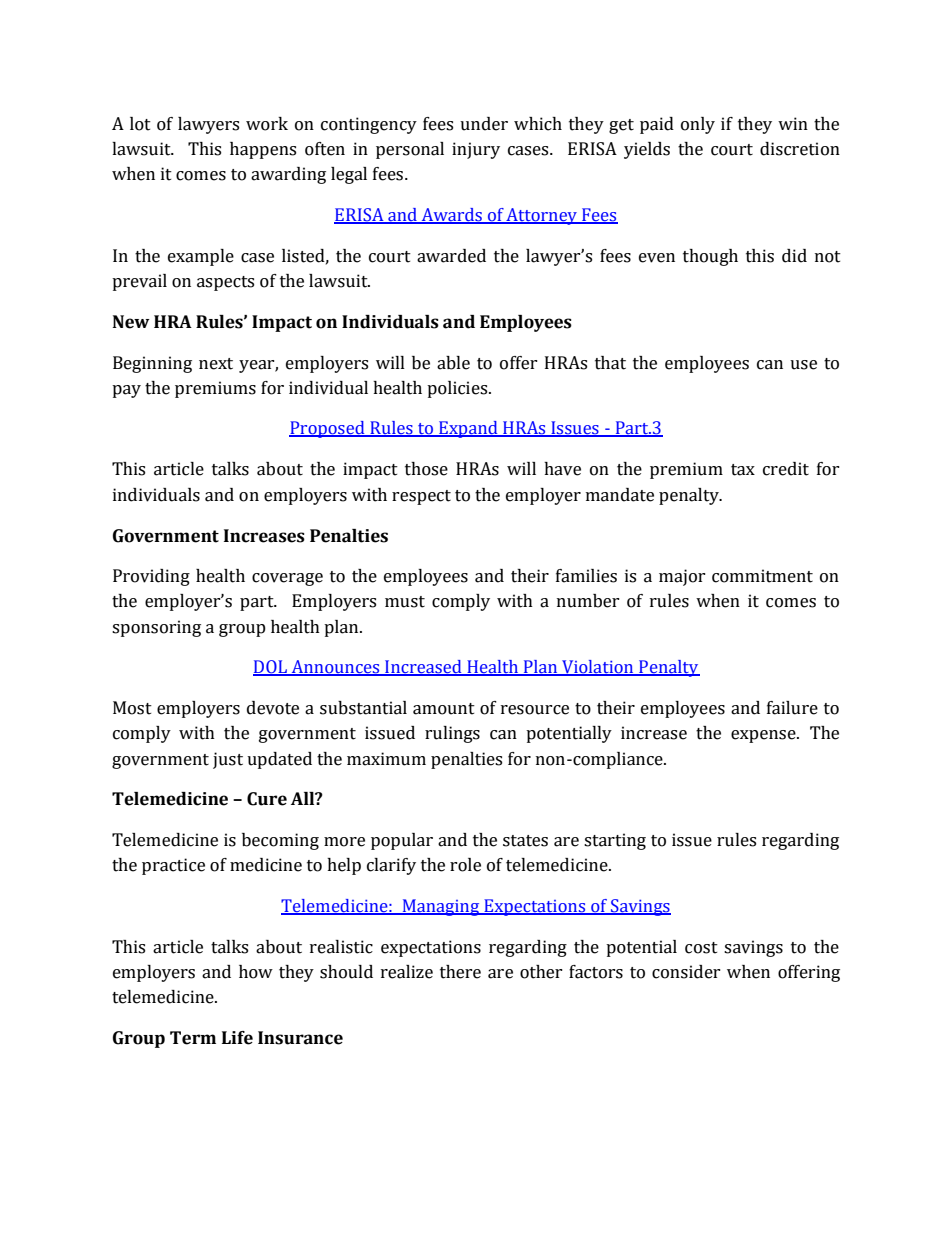 The image size is (952, 1233). Describe the element at coordinates (193, 1038) in the document. I see `Term` at that location.
